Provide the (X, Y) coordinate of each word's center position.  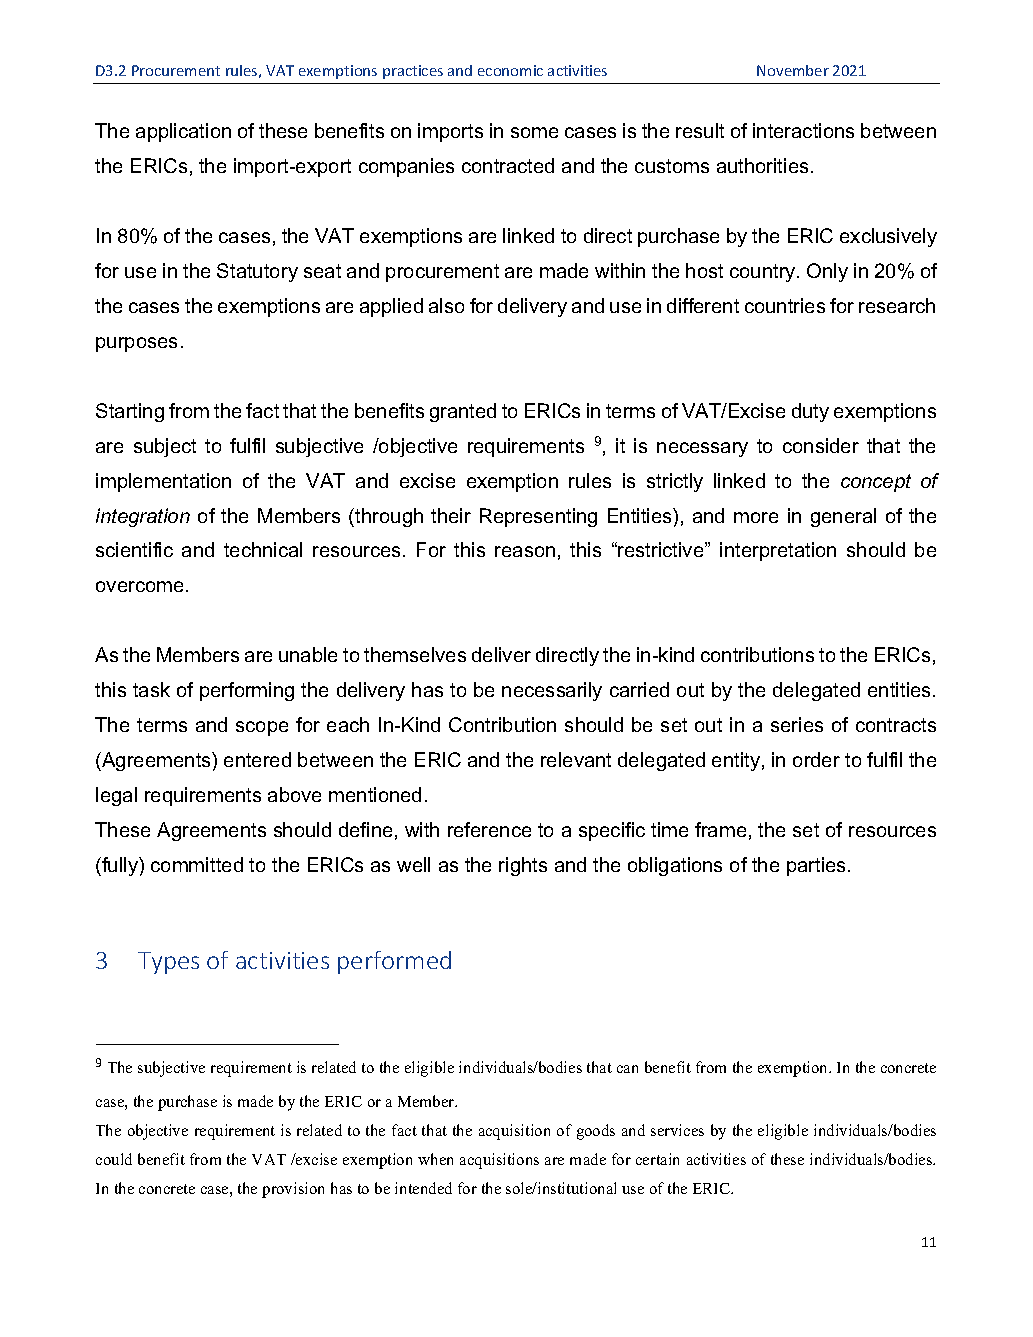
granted (463, 412)
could (114, 1159)
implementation (163, 482)
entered (257, 759)
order (816, 759)
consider (821, 445)
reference (489, 829)
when (435, 1159)
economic (510, 70)
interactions (803, 130)
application (183, 132)
